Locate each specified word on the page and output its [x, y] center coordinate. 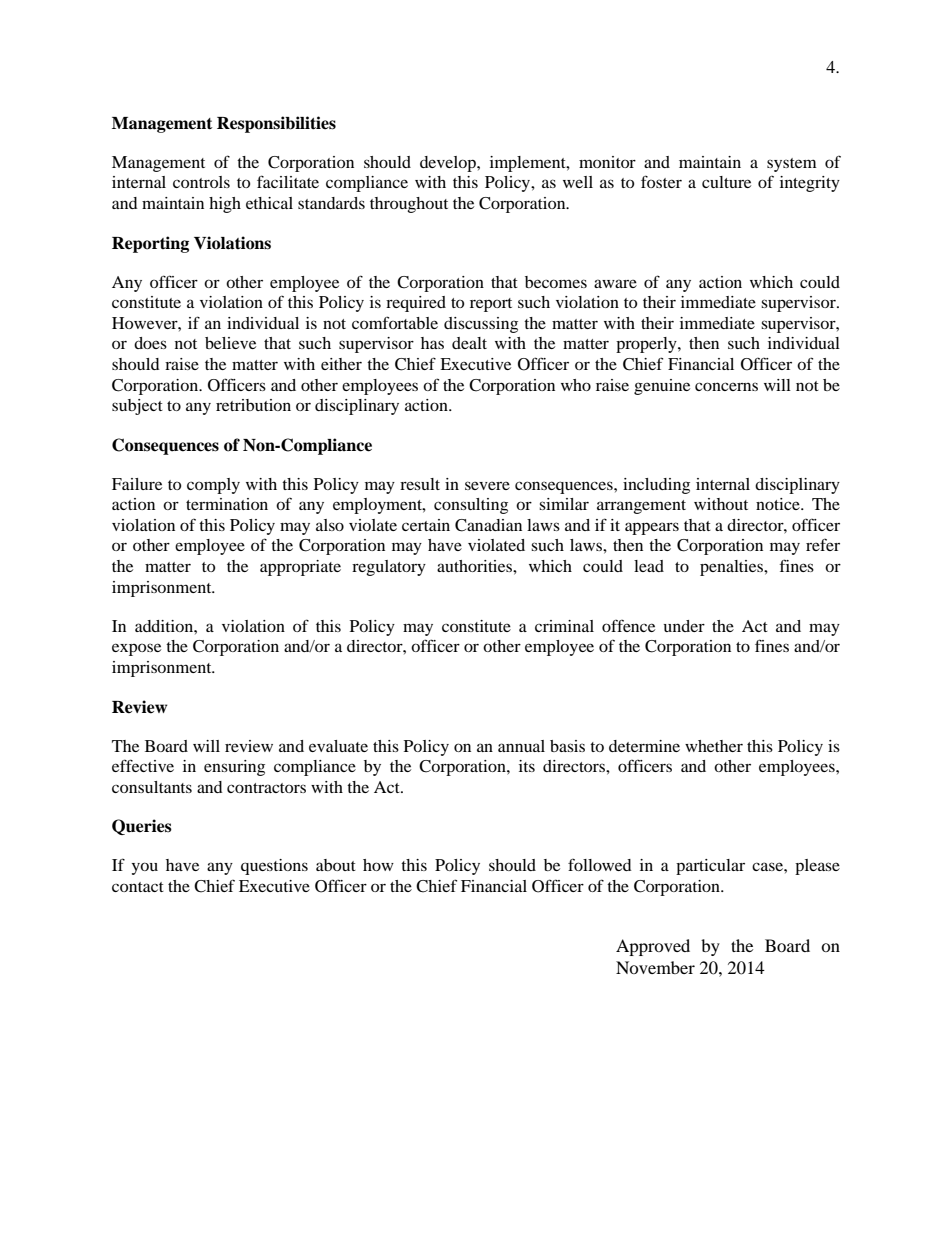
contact [138, 887]
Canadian [488, 525]
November [655, 967]
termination [227, 504]
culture [726, 182]
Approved [653, 947]
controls [201, 182]
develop [449, 164]
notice [779, 504]
